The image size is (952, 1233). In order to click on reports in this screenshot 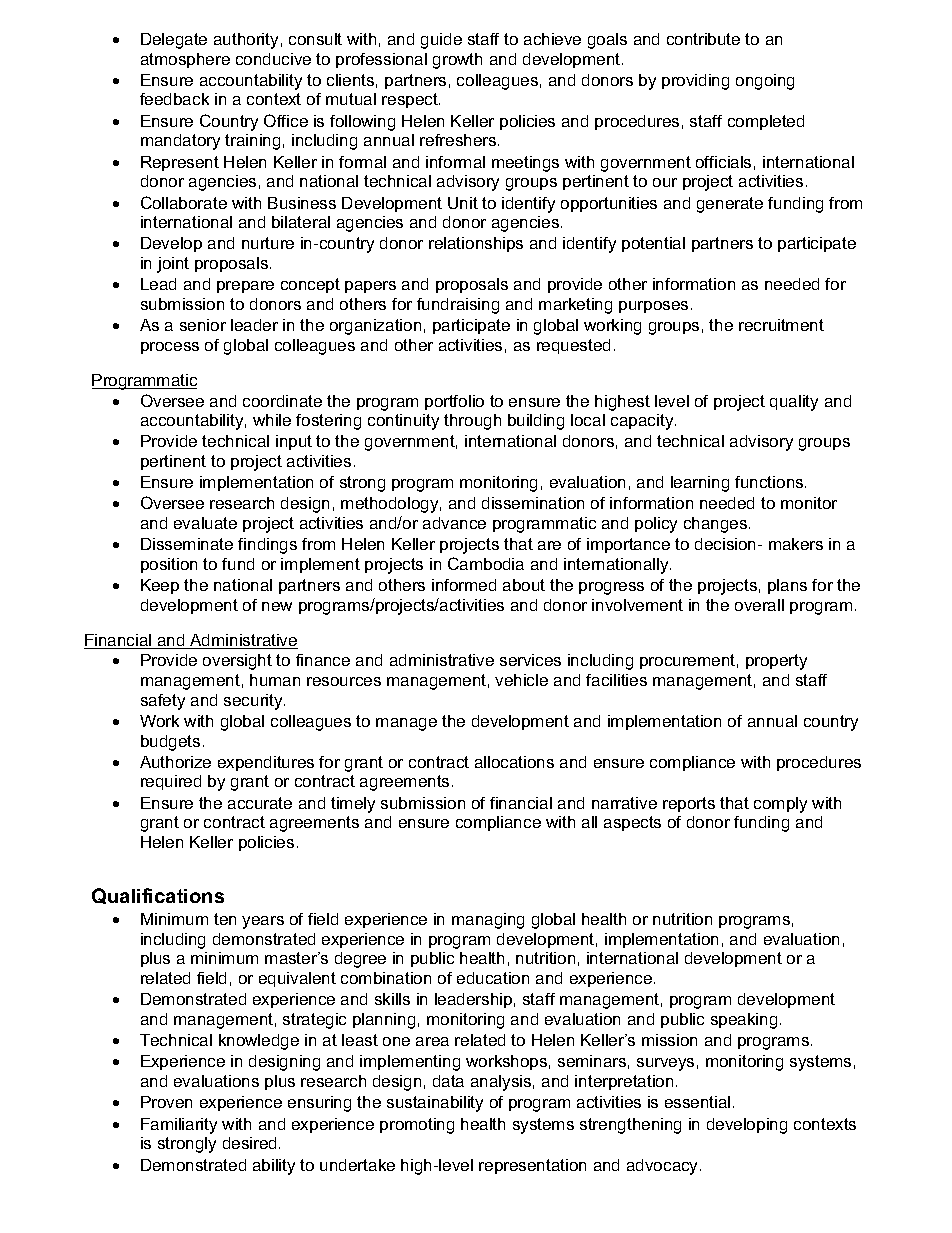, I will do `click(689, 804)`.
